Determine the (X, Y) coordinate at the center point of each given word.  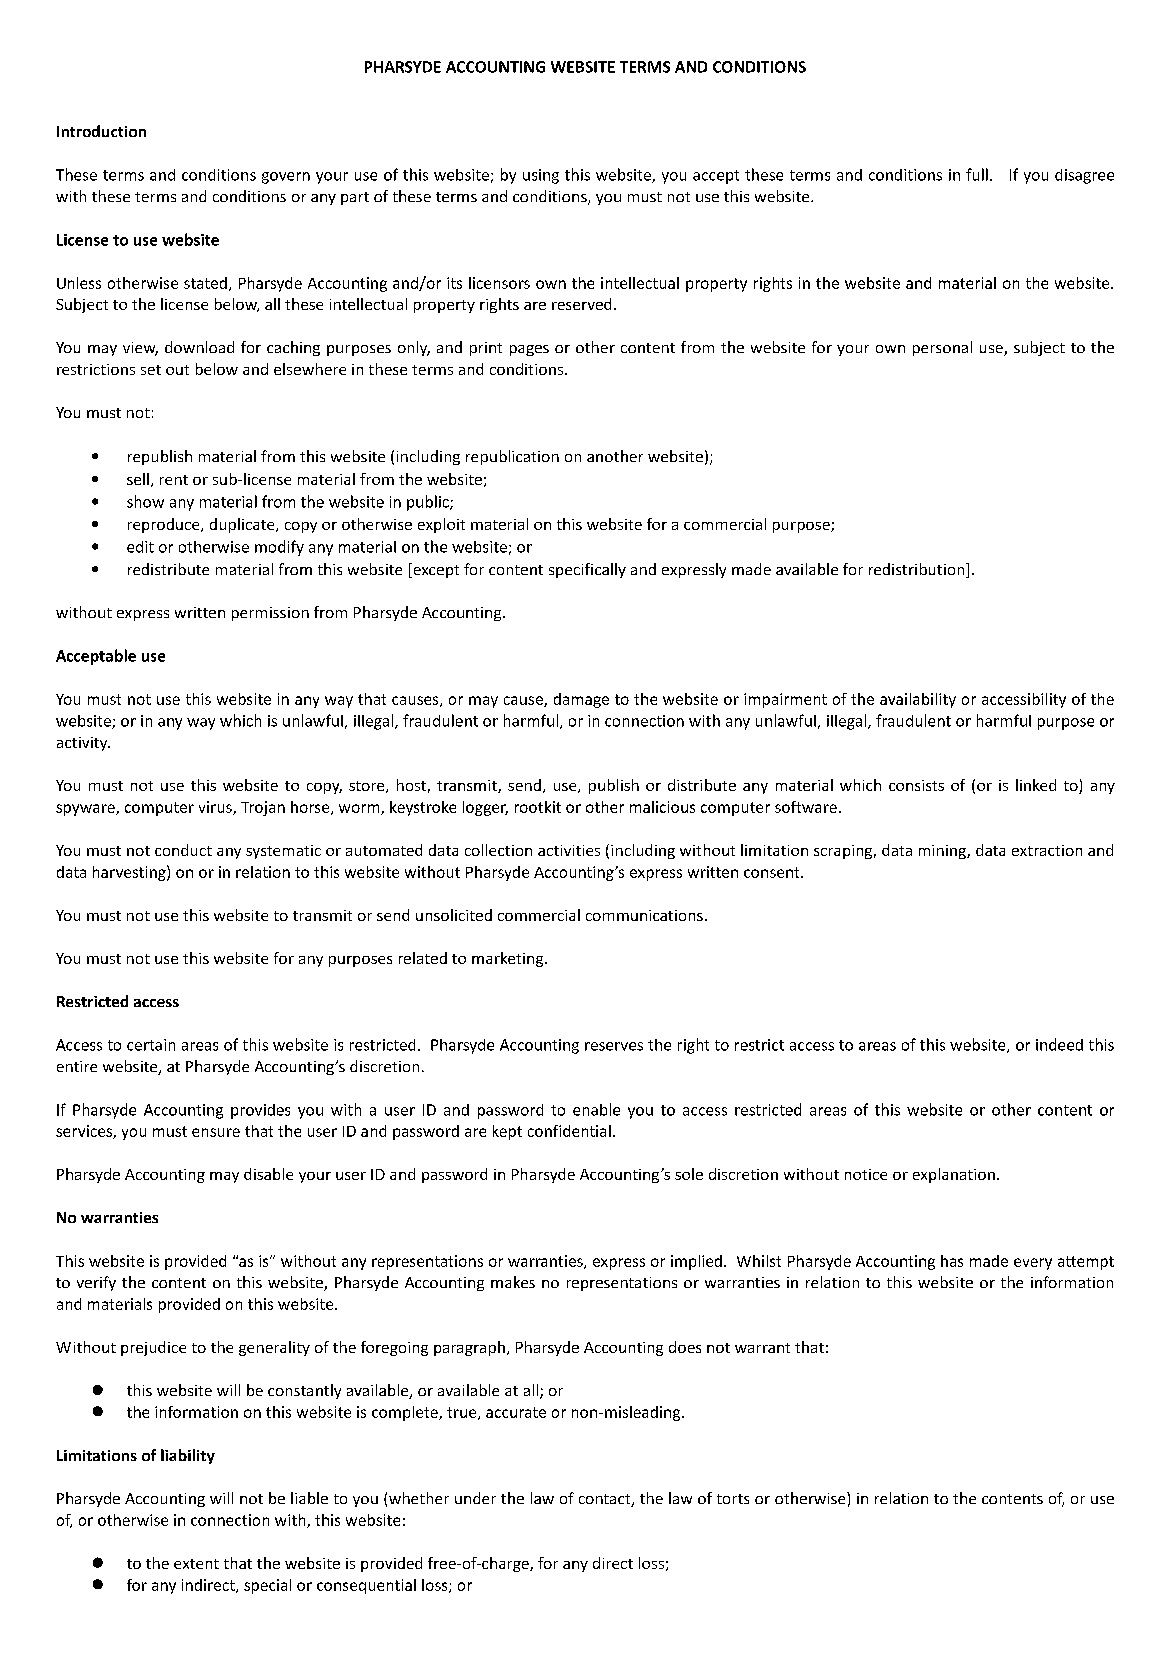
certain (151, 1045)
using (541, 176)
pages (529, 350)
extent (196, 1564)
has (952, 1261)
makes (513, 1282)
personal (942, 348)
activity (83, 744)
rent (174, 480)
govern (286, 178)
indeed (1059, 1044)
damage (581, 700)
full (977, 174)
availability (918, 700)
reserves (614, 1046)
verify (96, 1283)
